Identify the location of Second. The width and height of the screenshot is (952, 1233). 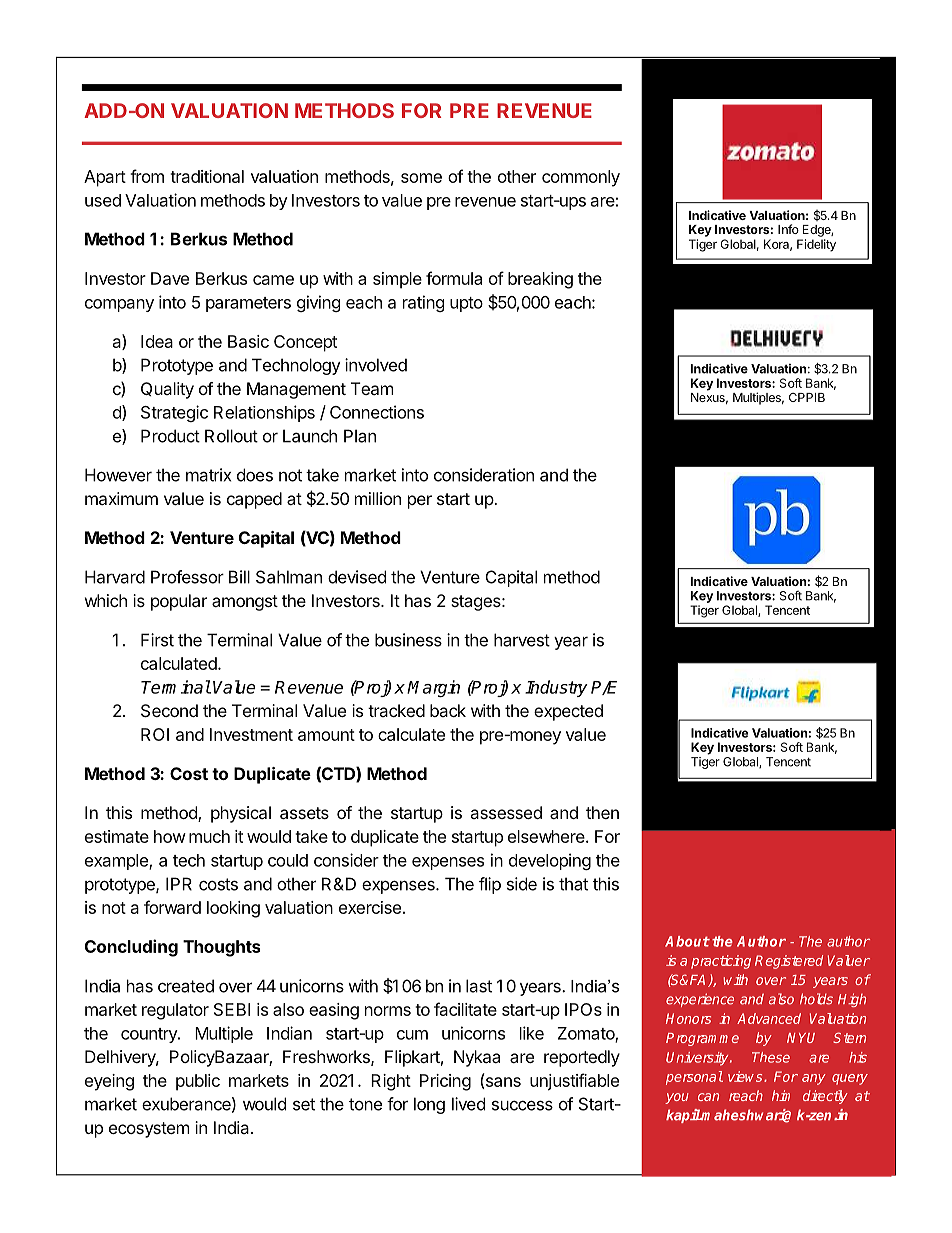
(169, 710).
